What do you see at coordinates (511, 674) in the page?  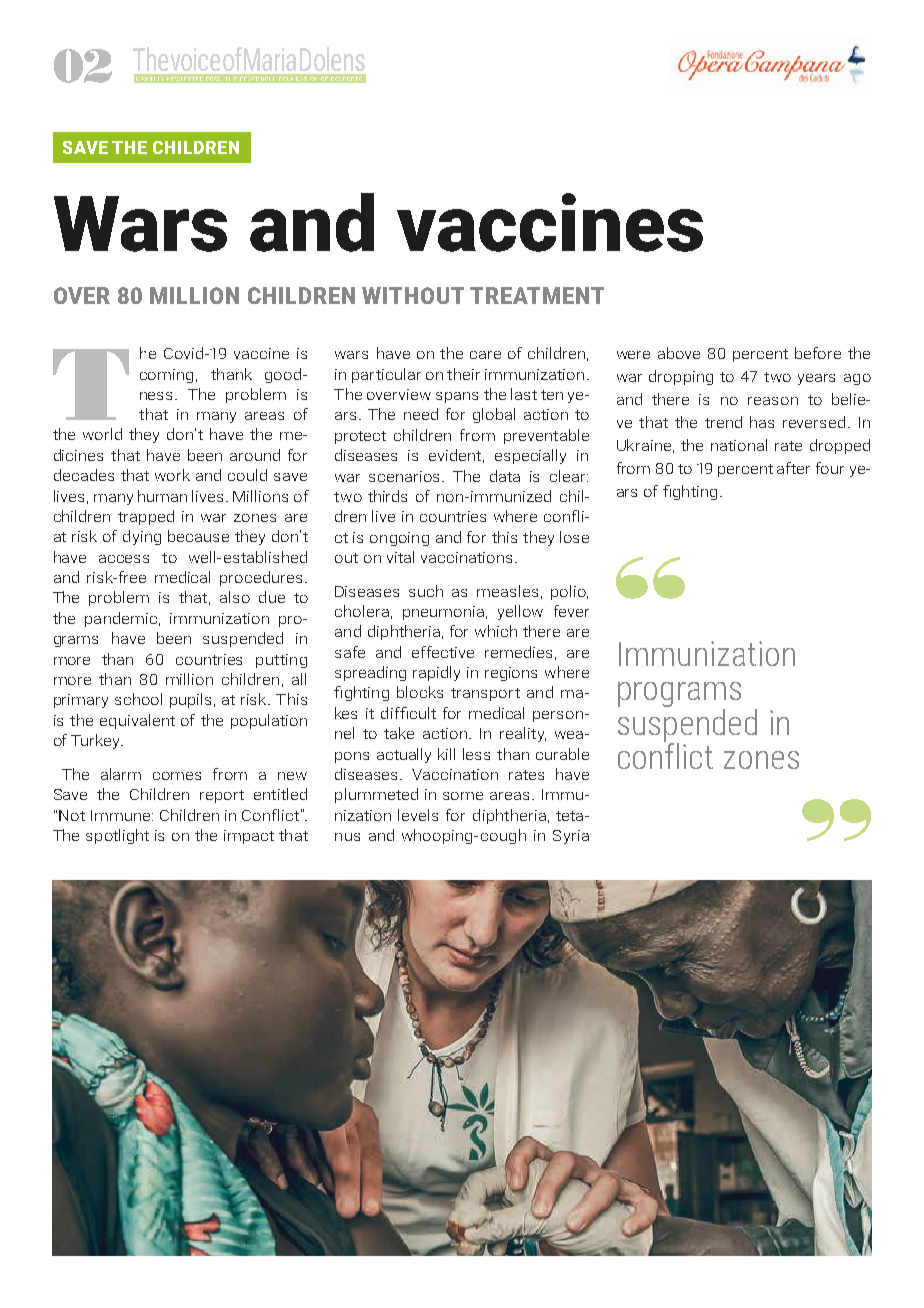 I see `regions` at bounding box center [511, 674].
